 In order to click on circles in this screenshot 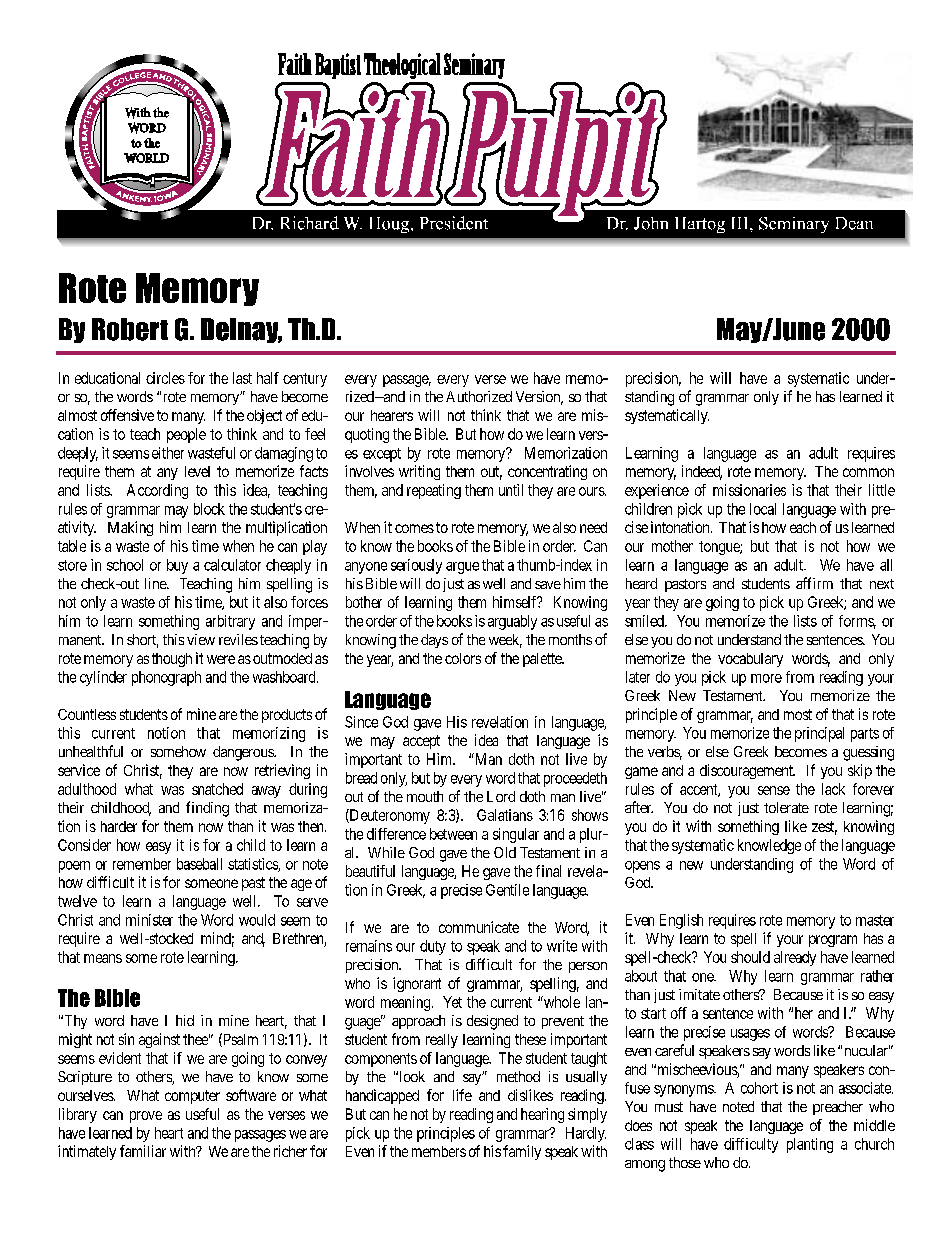, I will do `click(165, 378)`.
